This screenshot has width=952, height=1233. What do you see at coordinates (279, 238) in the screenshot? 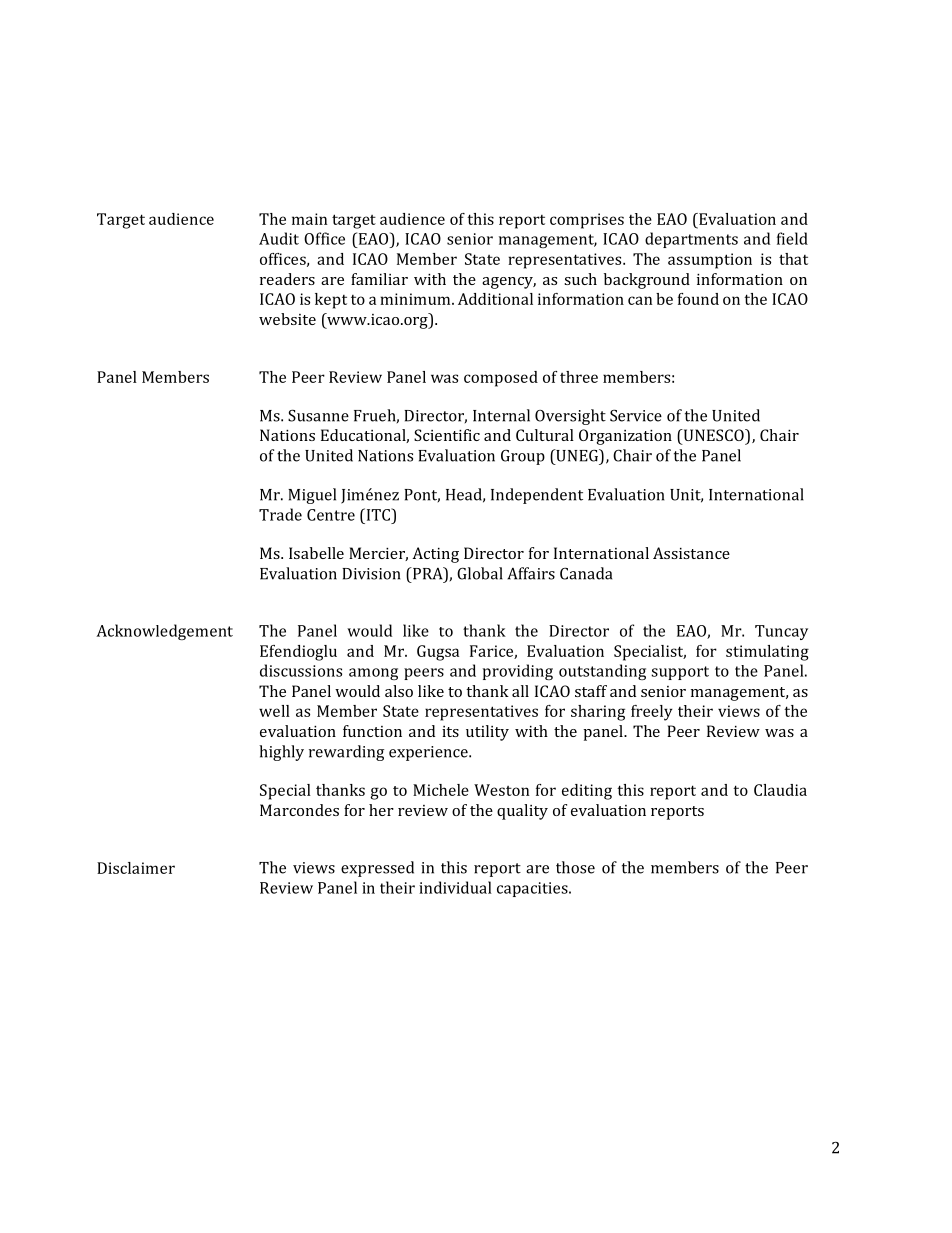
I see `Audit` at bounding box center [279, 238].
